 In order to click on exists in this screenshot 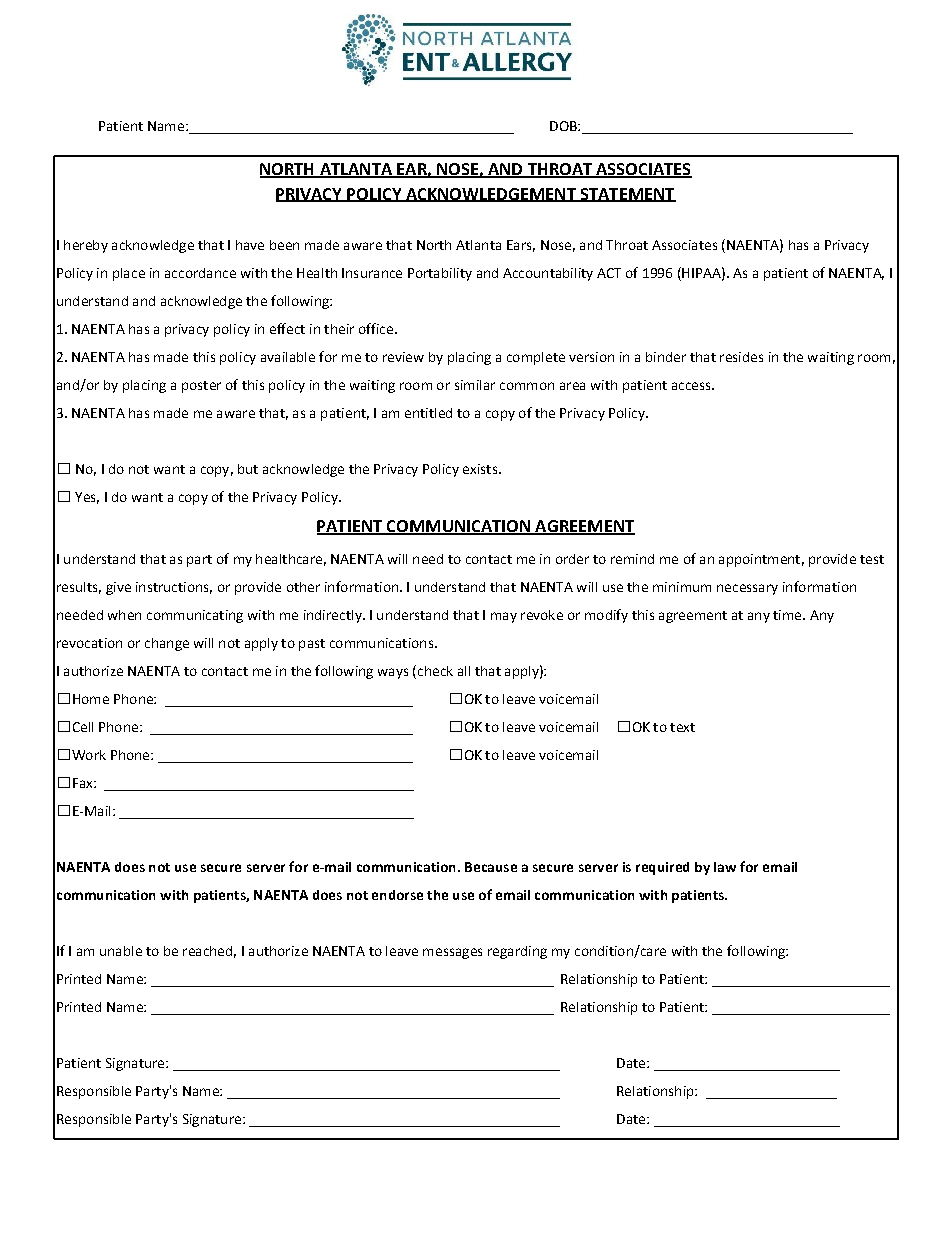, I will do `click(481, 469)`.
